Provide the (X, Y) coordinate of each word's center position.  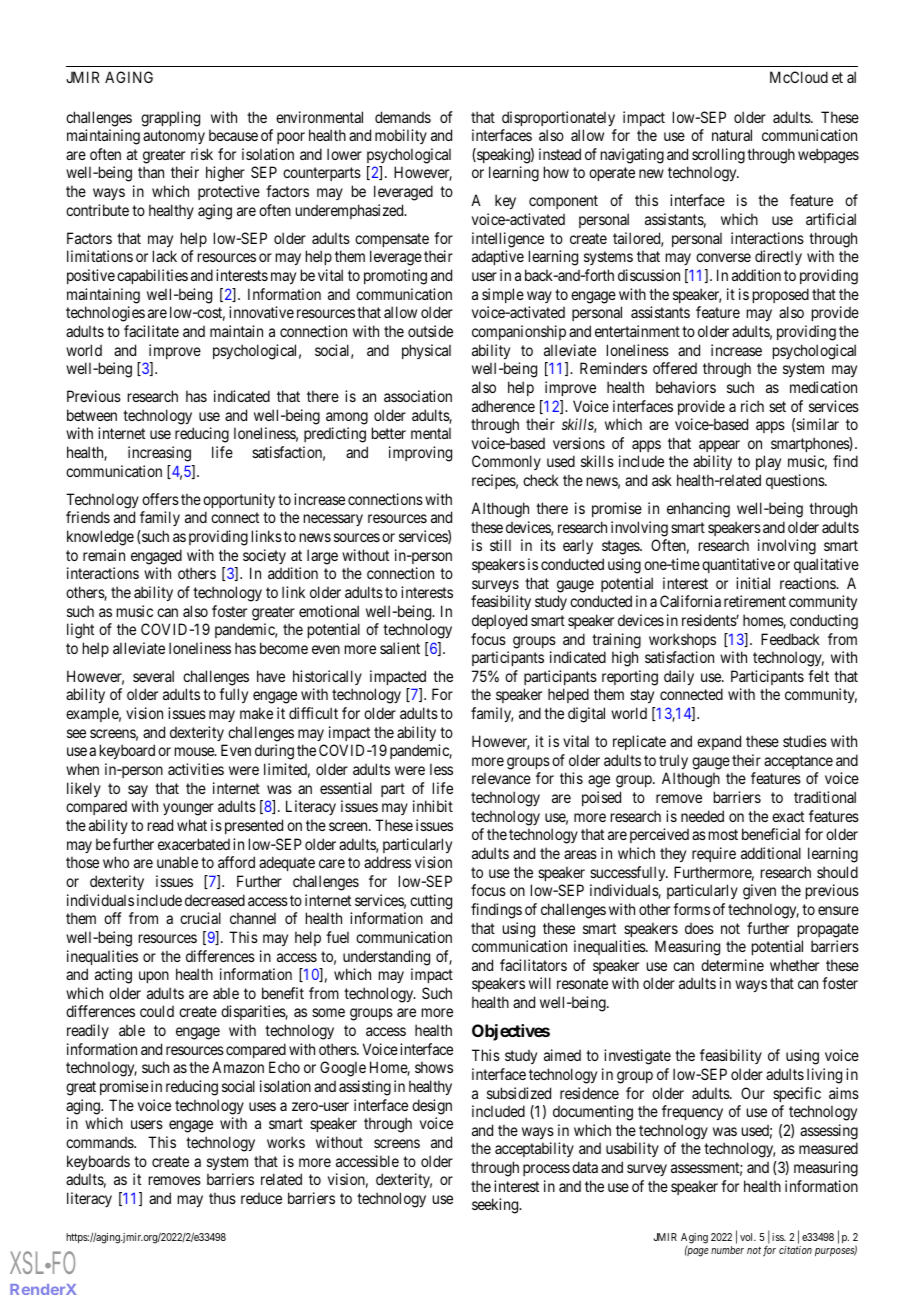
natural (732, 135)
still (500, 545)
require (714, 854)
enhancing (698, 510)
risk (202, 154)
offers (160, 499)
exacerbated (194, 844)
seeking (496, 1206)
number (727, 1250)
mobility (401, 136)
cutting (431, 902)
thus (222, 1198)
